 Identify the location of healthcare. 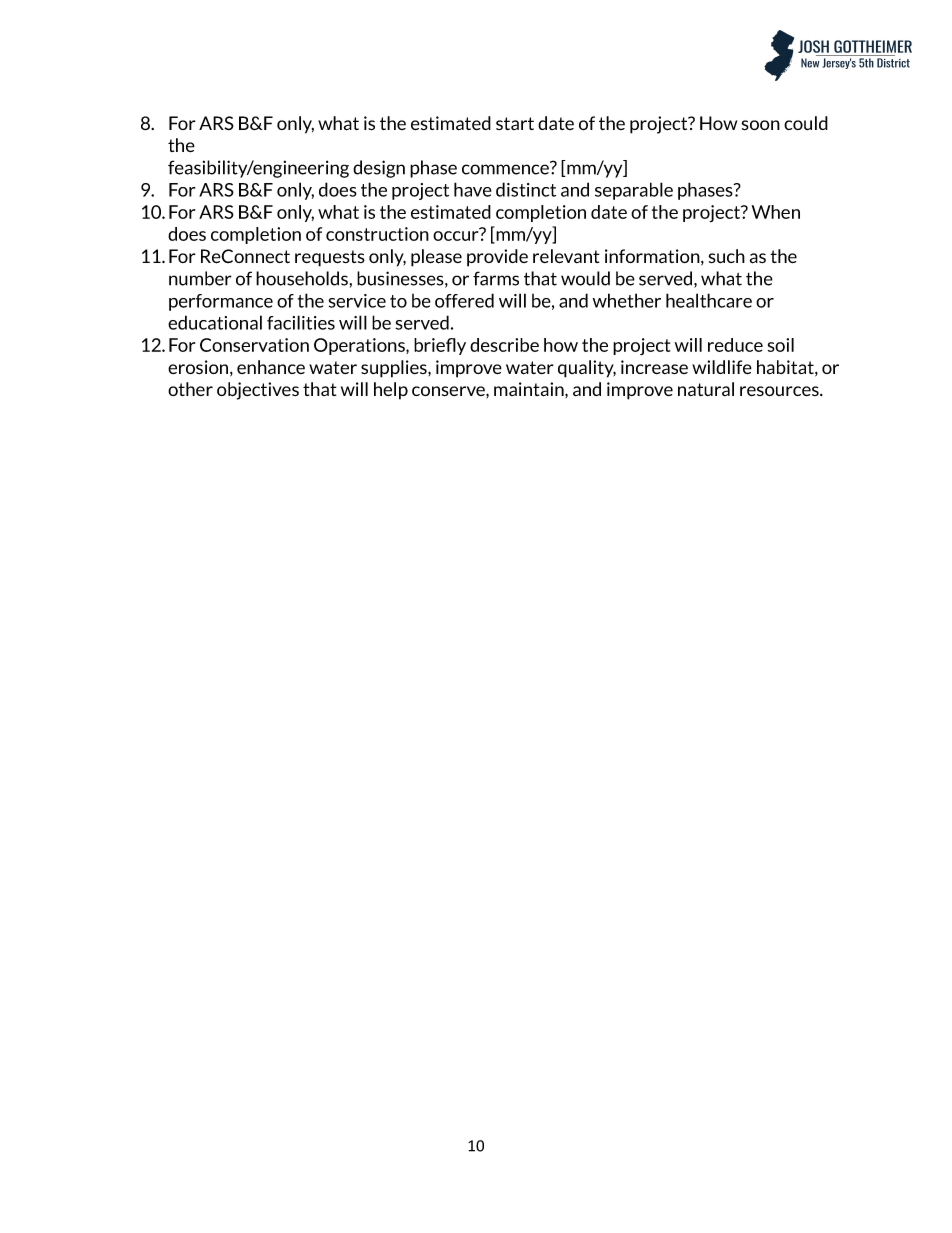
(709, 300).
